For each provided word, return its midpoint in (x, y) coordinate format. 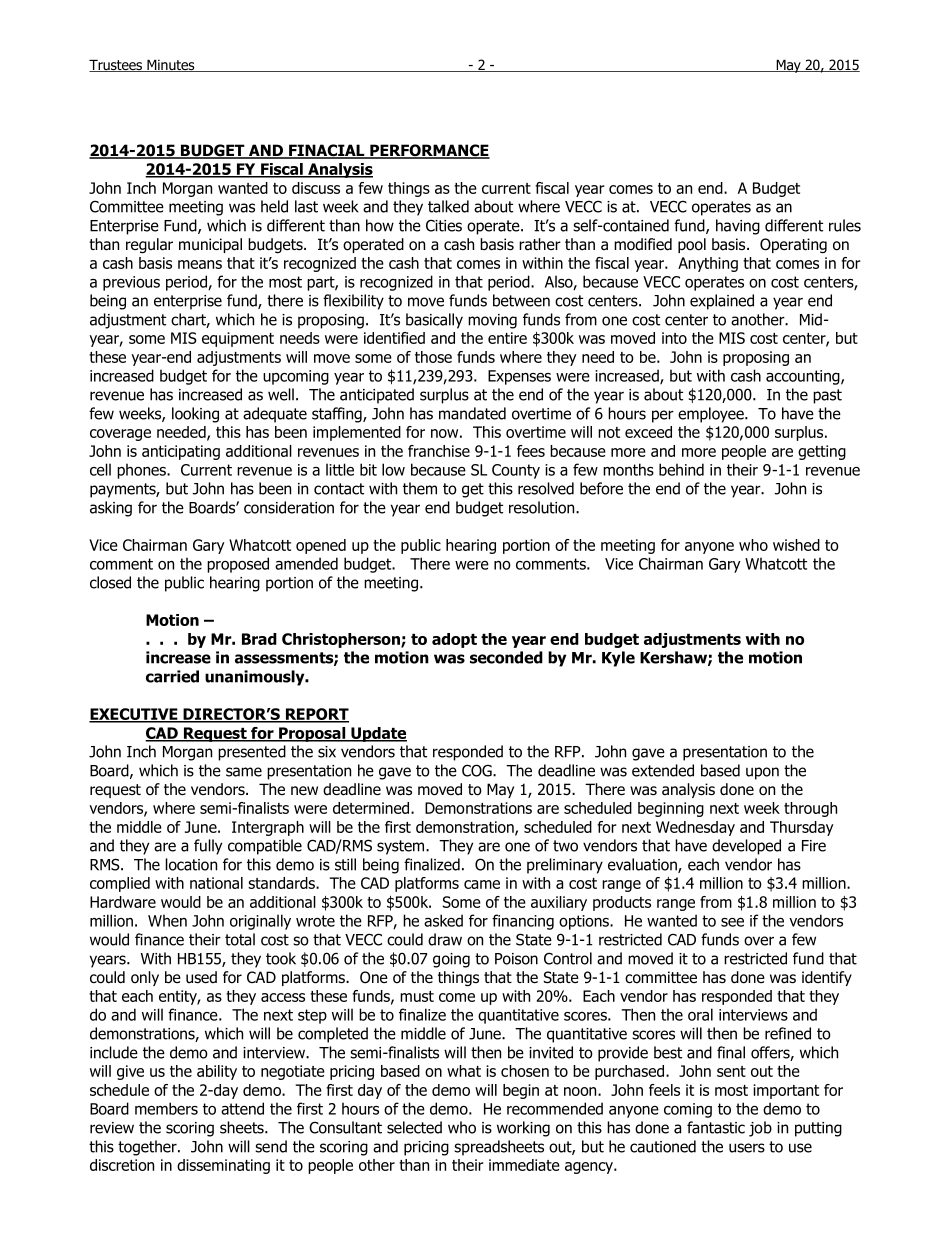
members (166, 1108)
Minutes (171, 65)
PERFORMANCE (429, 151)
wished (796, 545)
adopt (454, 640)
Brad (259, 639)
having (738, 227)
